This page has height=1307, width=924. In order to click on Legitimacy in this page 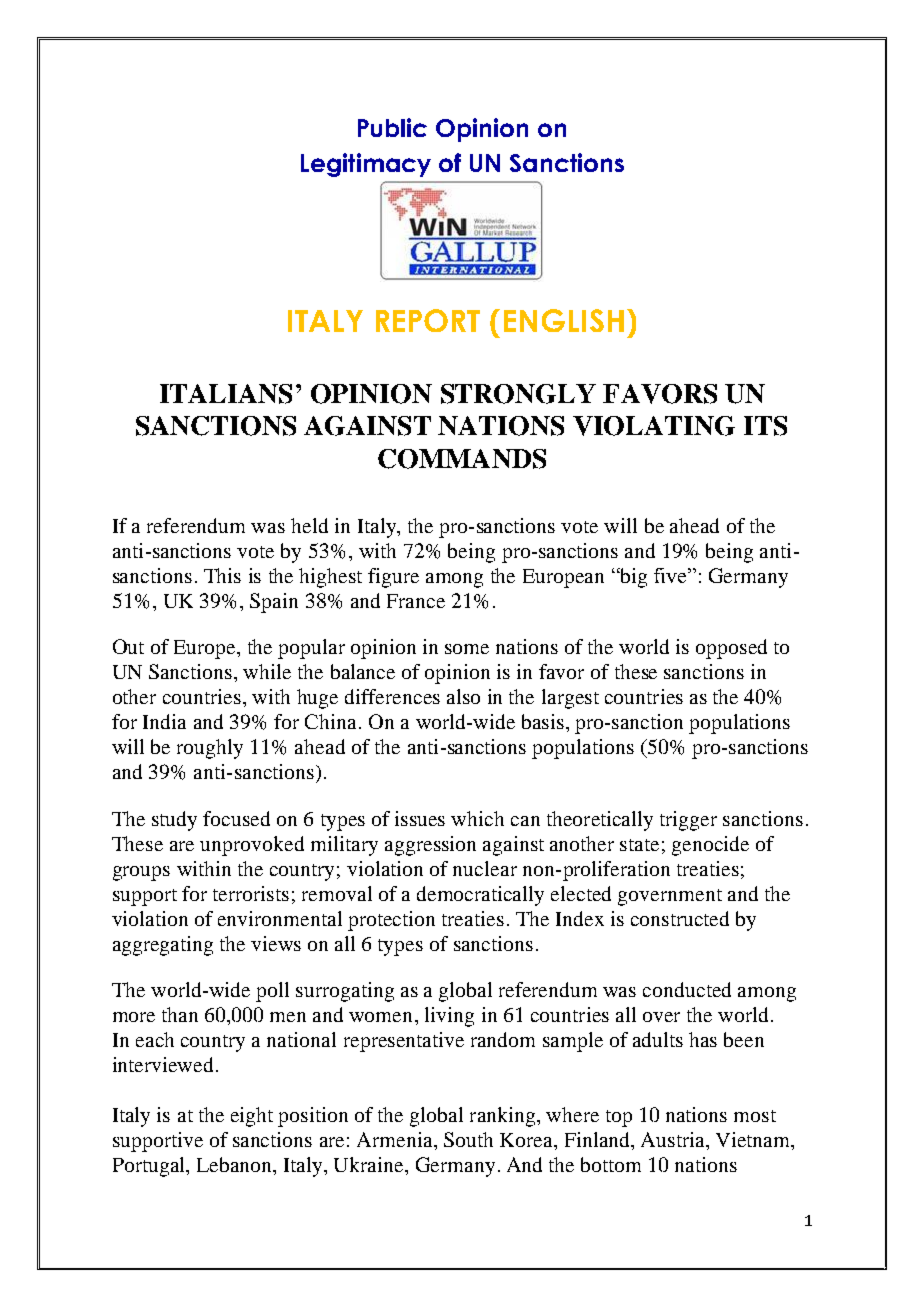, I will do `click(366, 165)`.
